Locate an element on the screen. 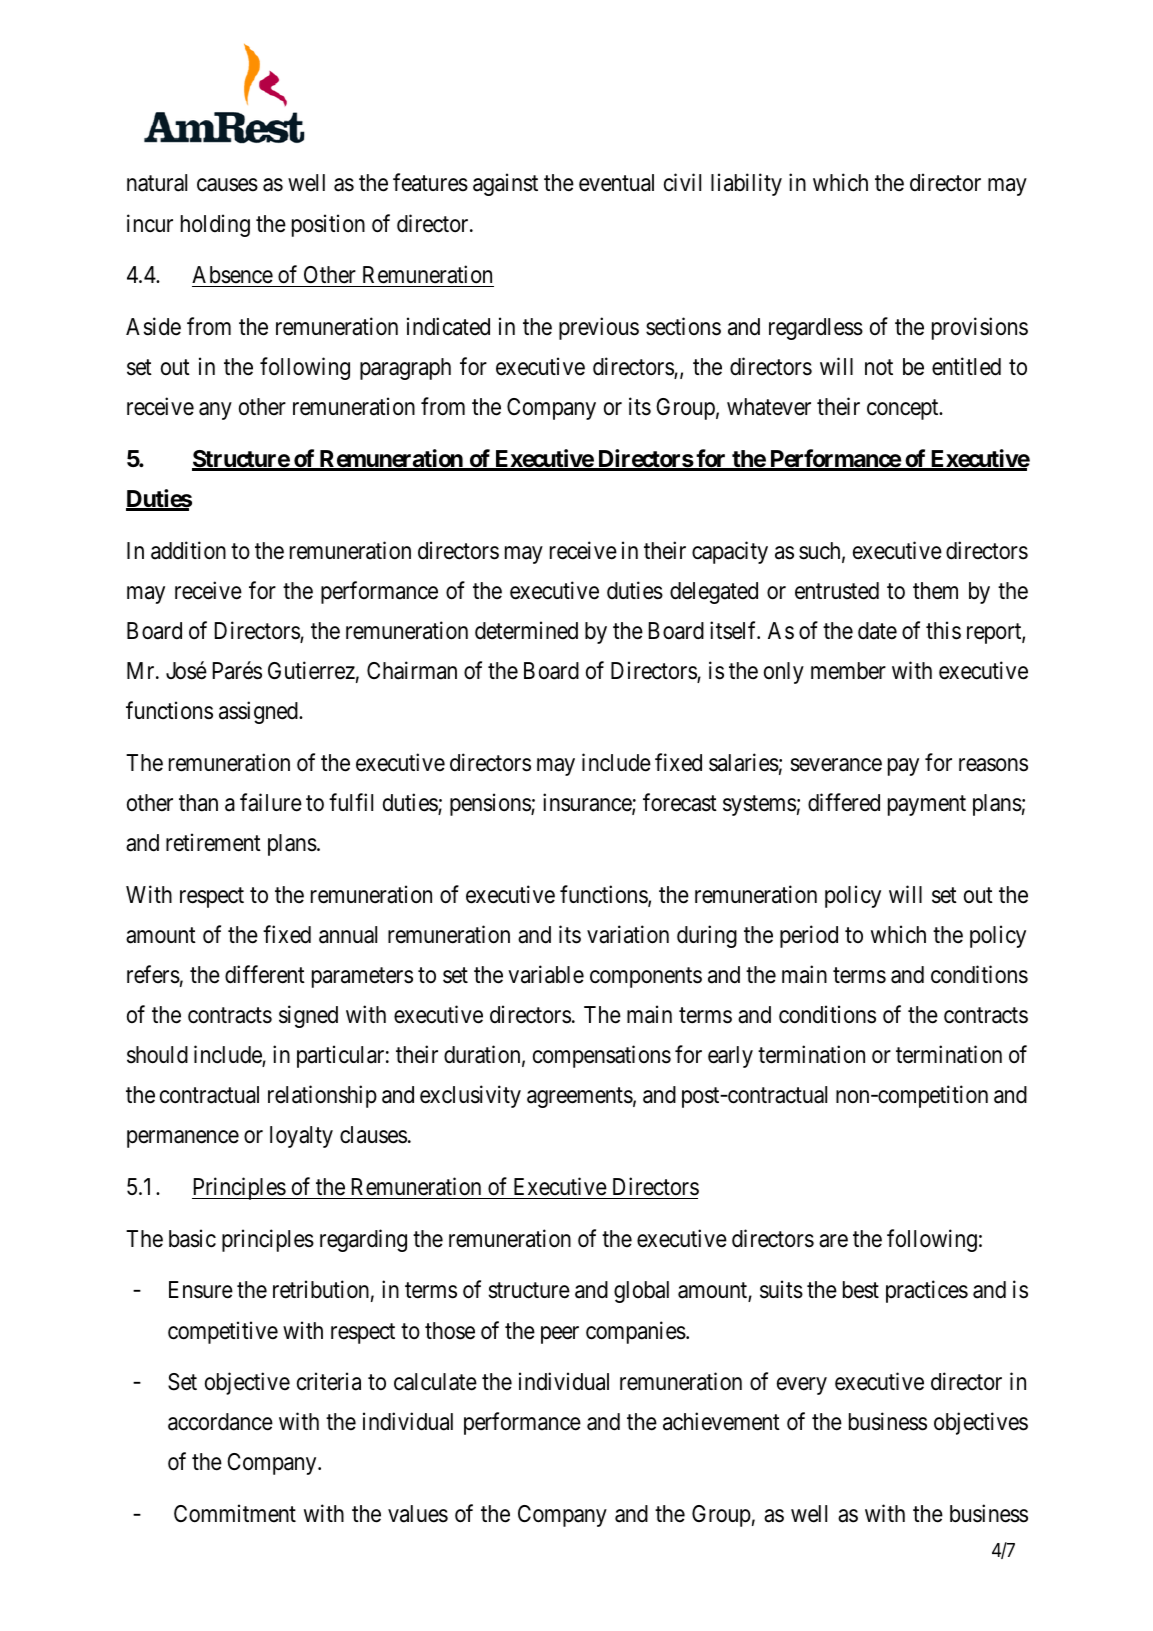 The height and width of the screenshot is (1631, 1153). compensations is located at coordinates (602, 1056).
